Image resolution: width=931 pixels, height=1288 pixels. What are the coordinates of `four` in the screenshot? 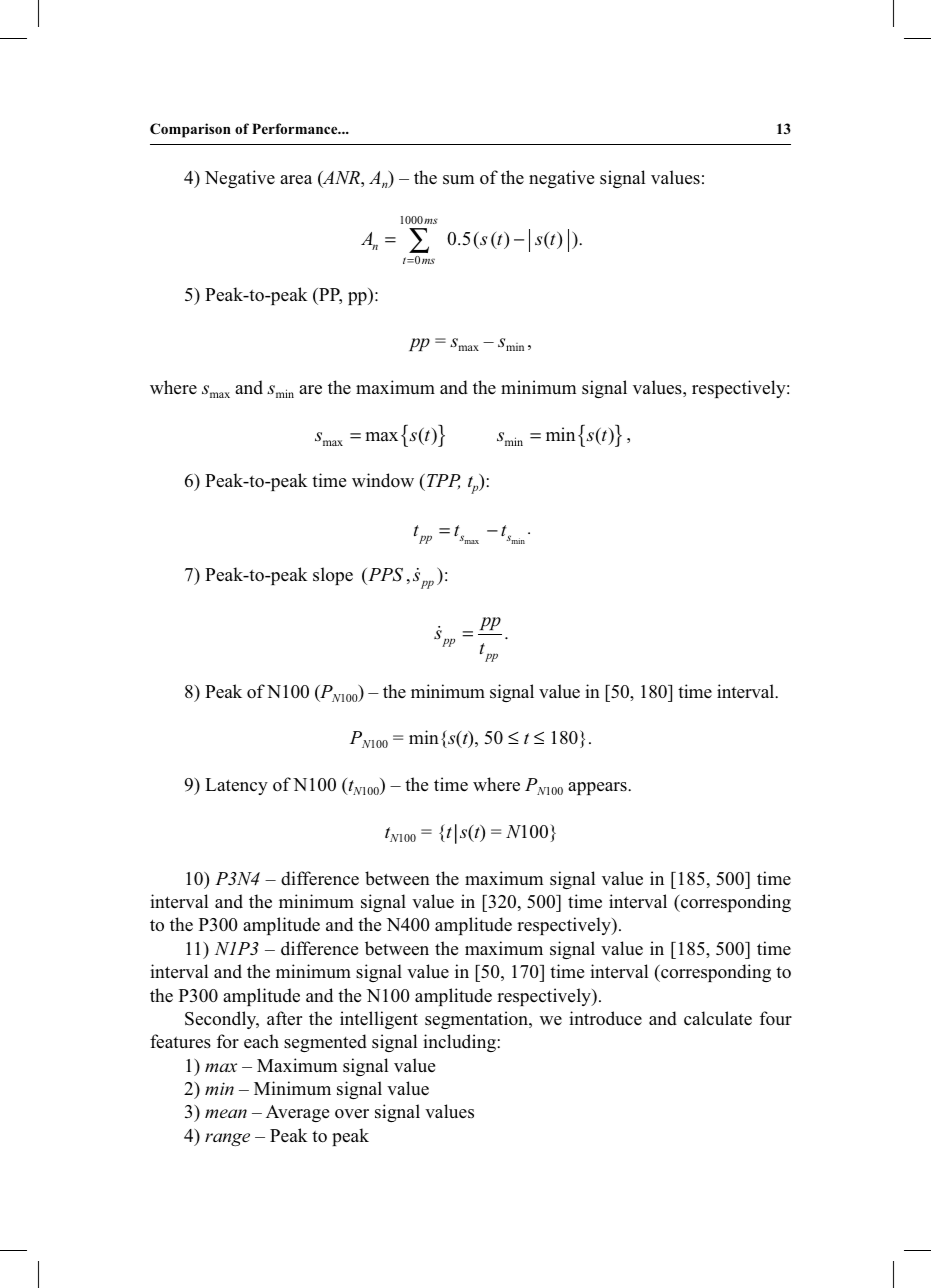 It's located at (776, 1018).
